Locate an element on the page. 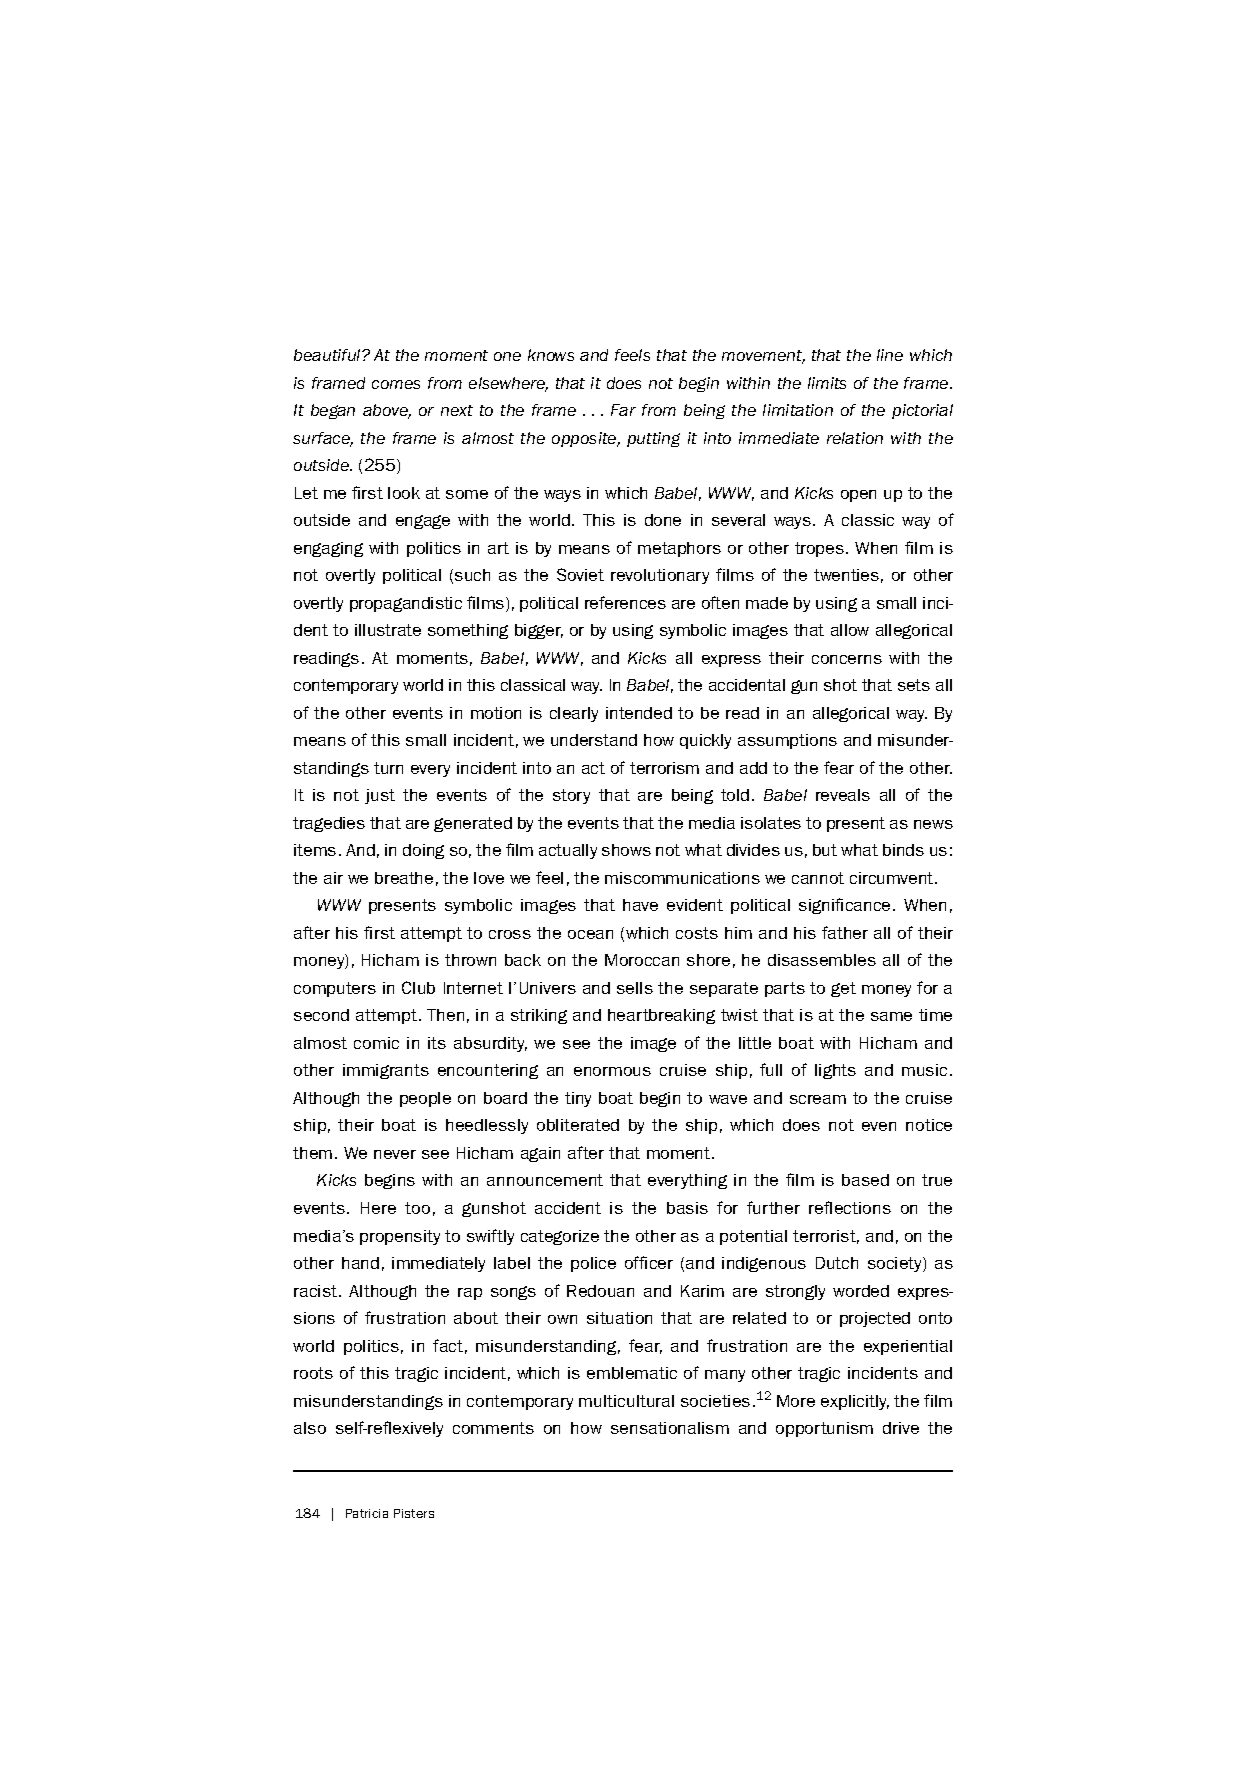  Far is located at coordinates (623, 410).
